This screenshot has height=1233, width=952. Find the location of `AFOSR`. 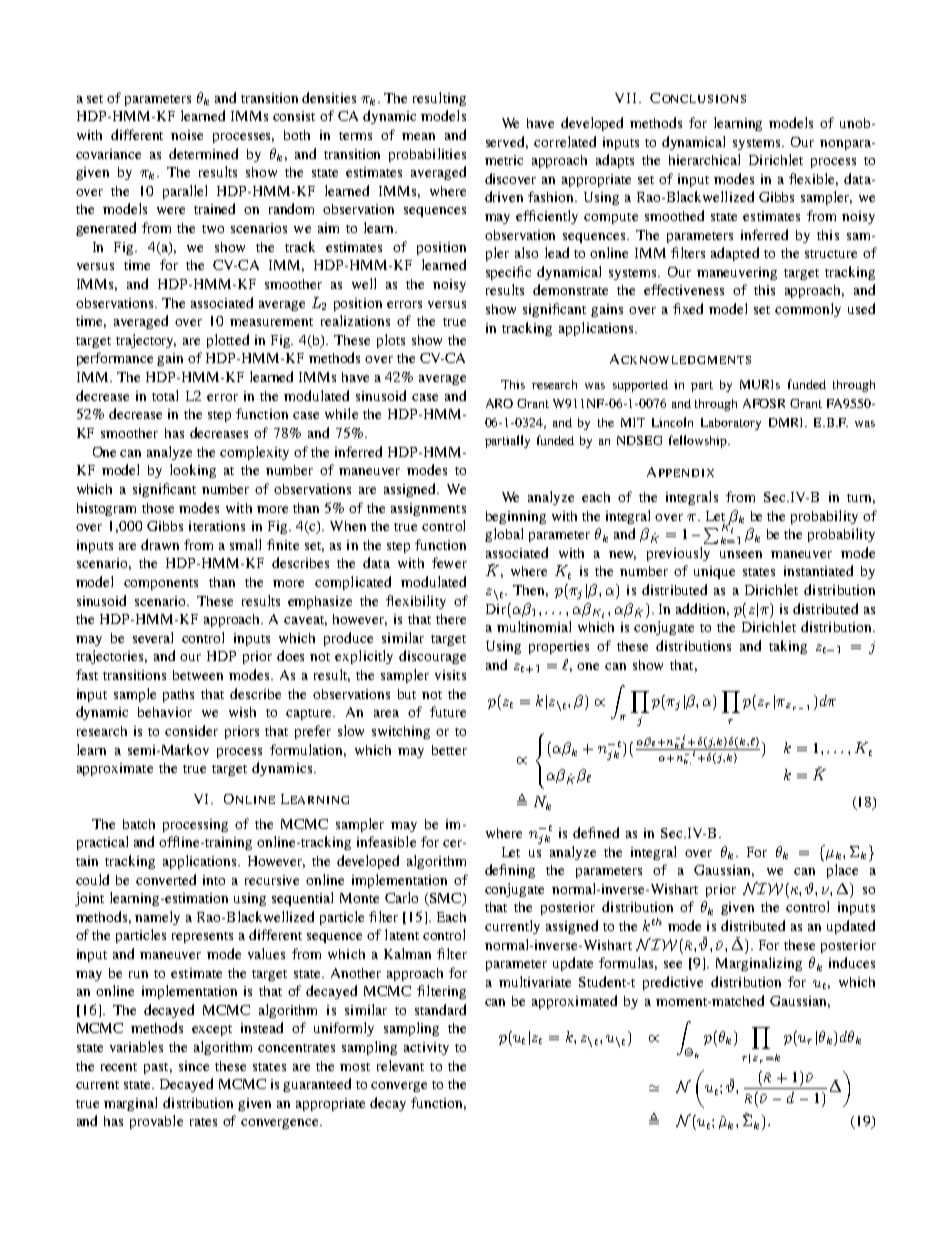

AFOSR is located at coordinates (764, 403).
